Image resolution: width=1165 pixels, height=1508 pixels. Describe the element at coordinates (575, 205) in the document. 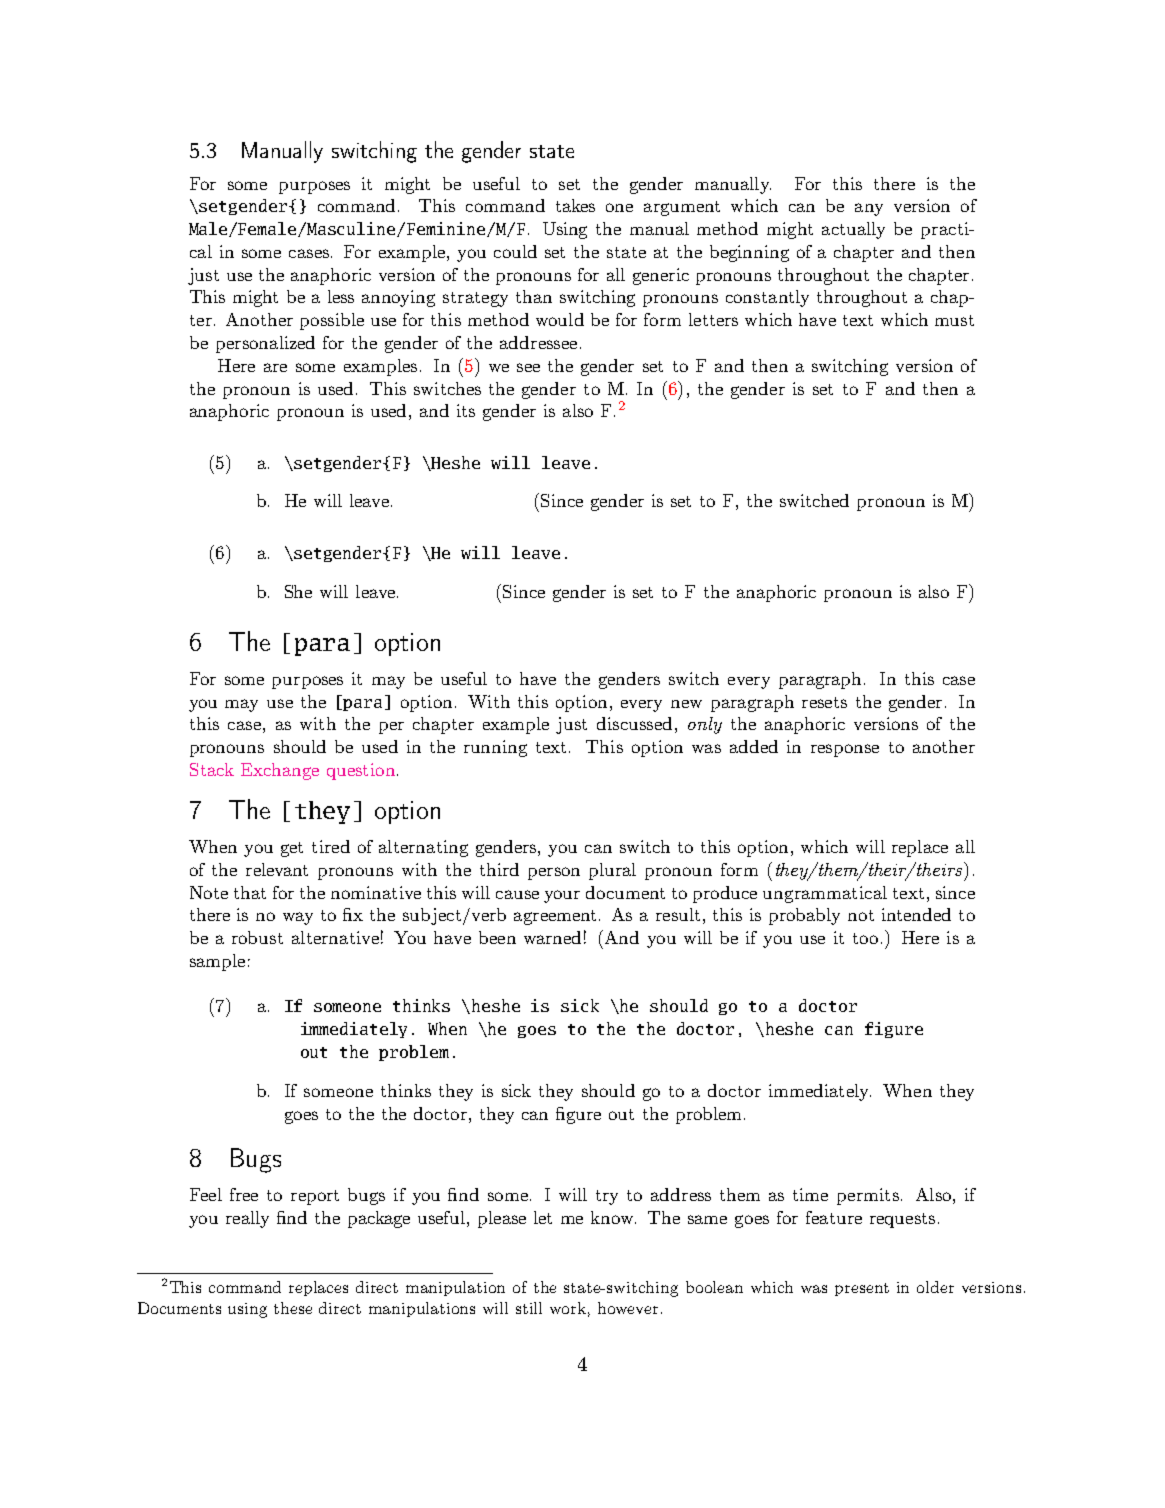

I see `takes` at that location.
